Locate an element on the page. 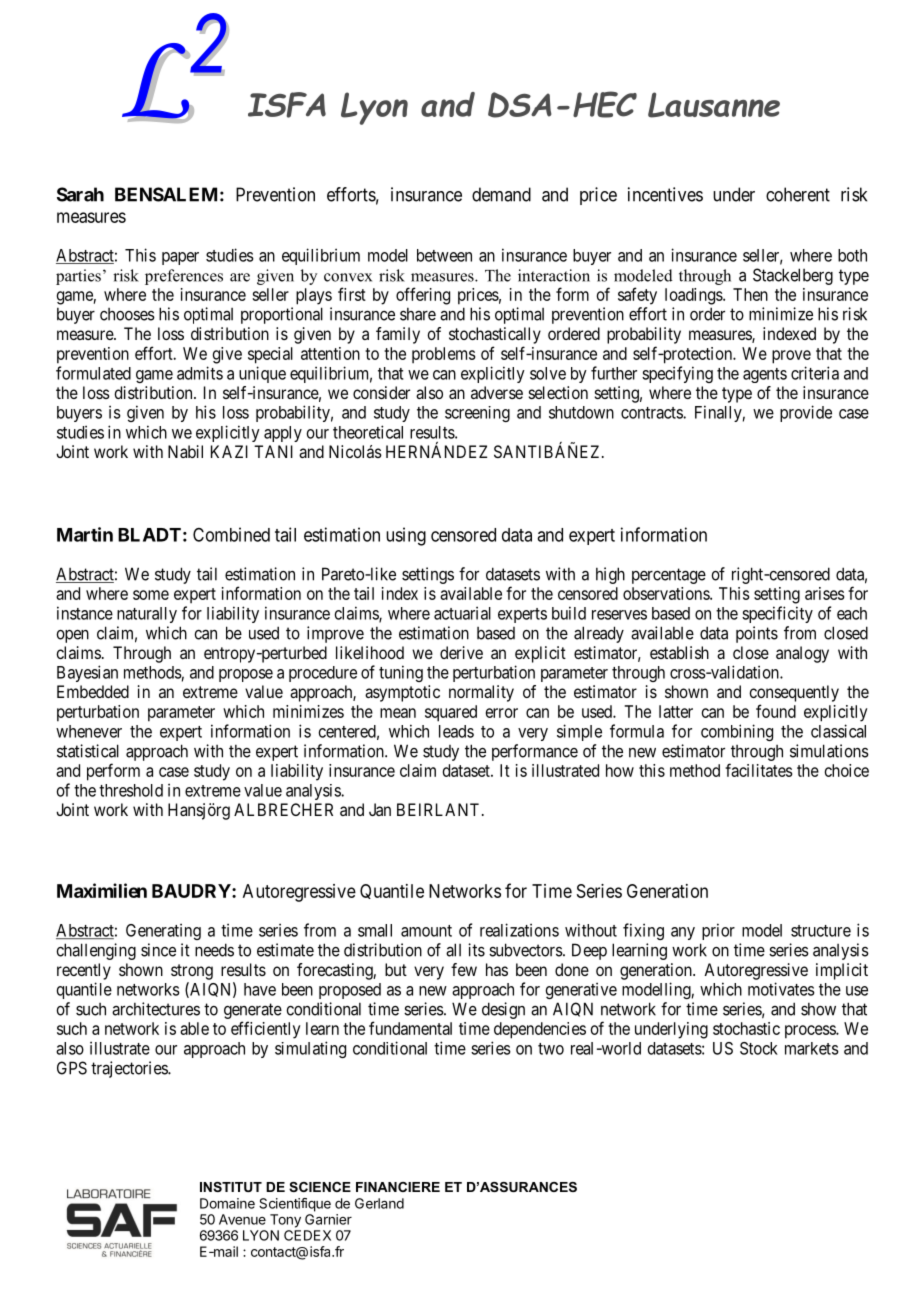 The width and height of the image is (924, 1308). INSTITUT is located at coordinates (231, 1187).
